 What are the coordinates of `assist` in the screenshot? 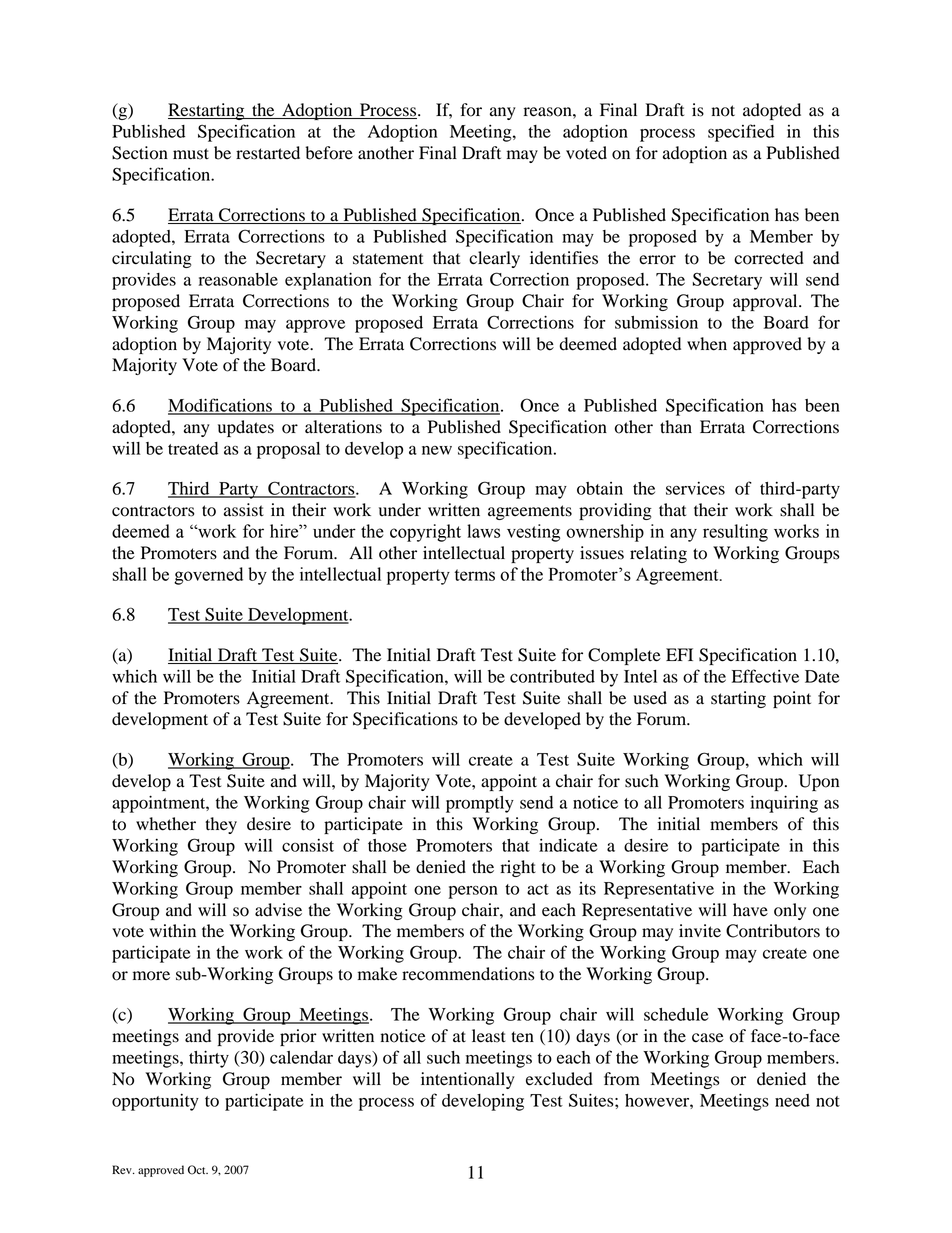 It's located at (244, 510).
